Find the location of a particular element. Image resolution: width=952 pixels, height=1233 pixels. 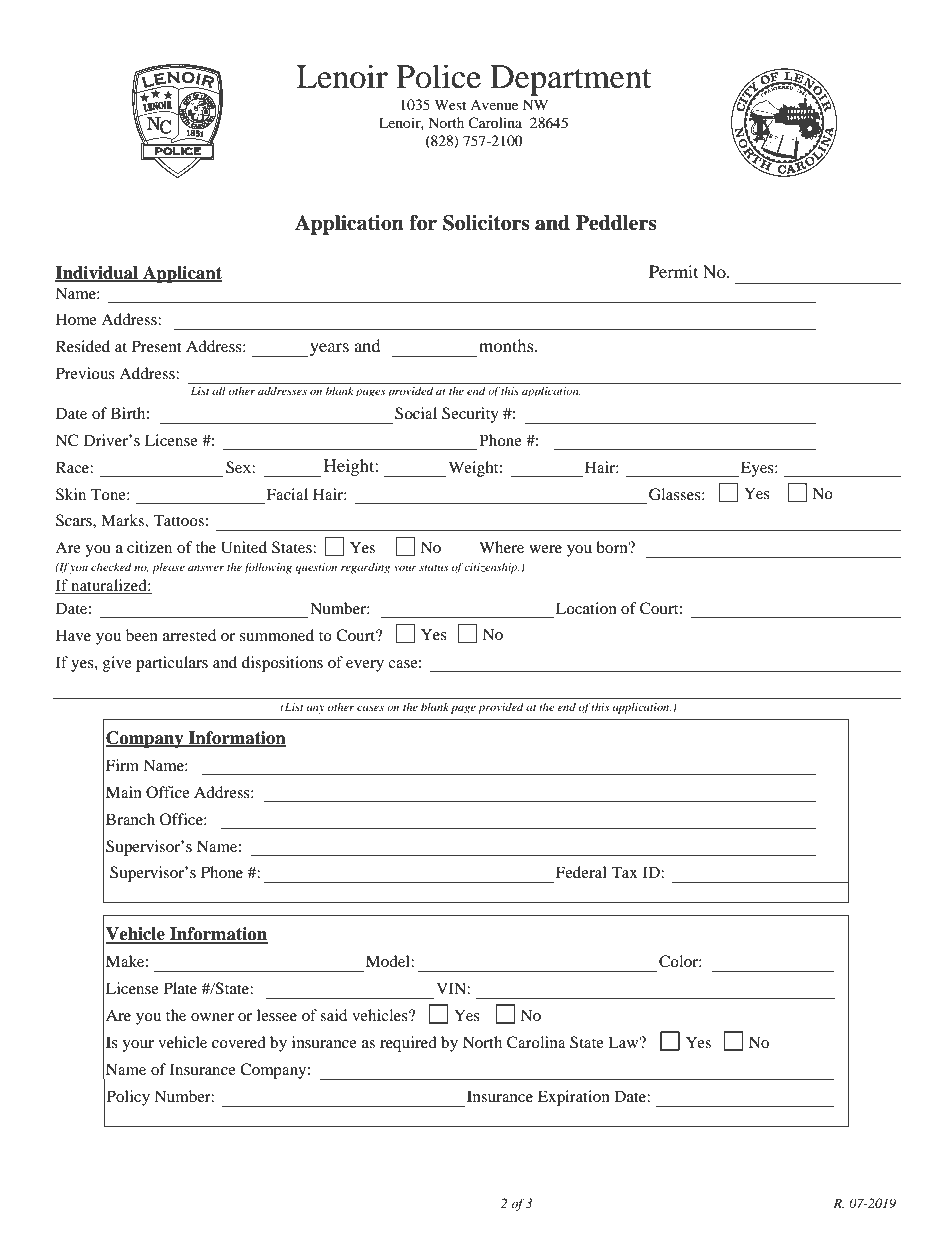

required is located at coordinates (408, 1044).
